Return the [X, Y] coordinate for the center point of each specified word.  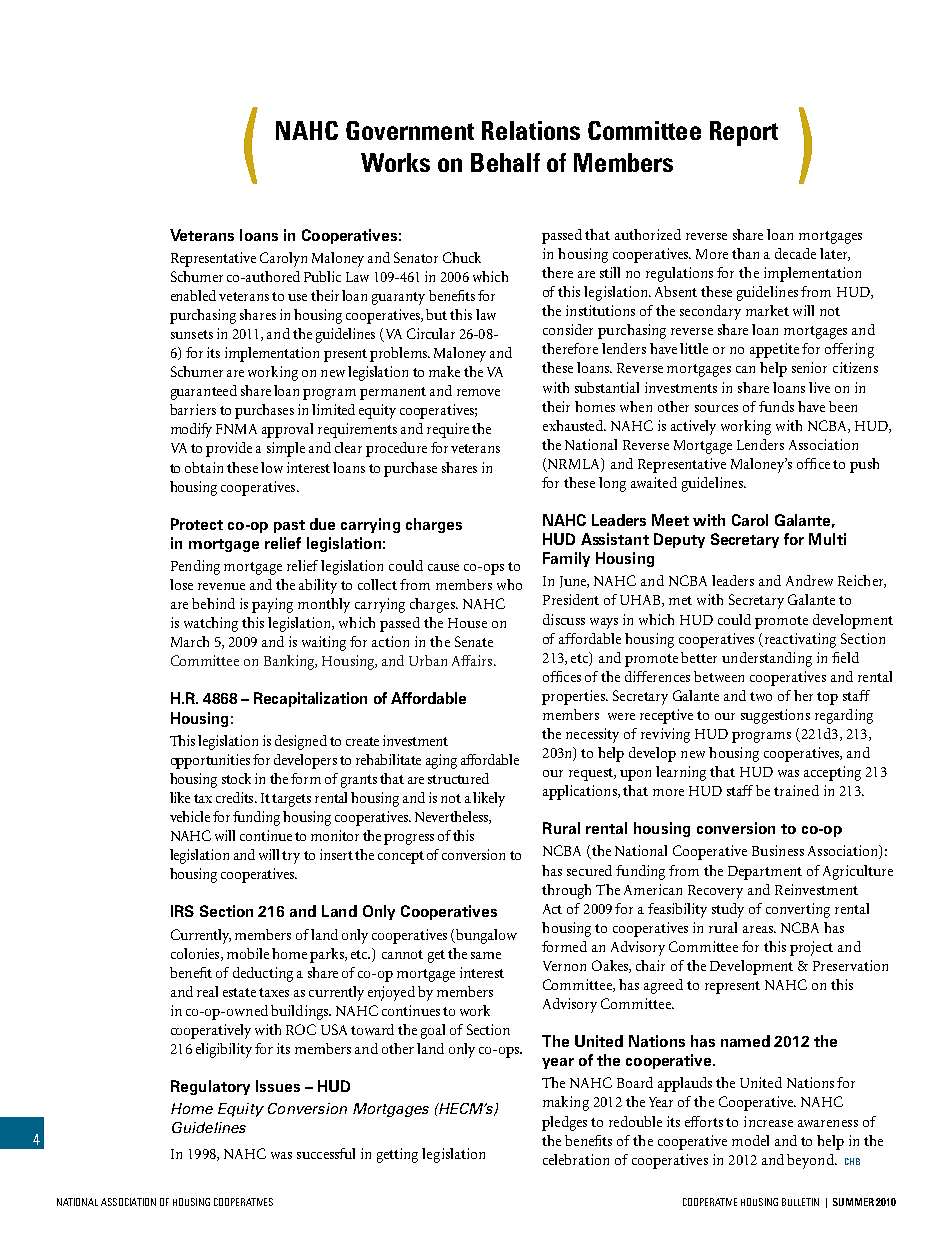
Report [744, 133]
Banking [290, 662]
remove [478, 392]
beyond [811, 1161]
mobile [248, 953]
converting [798, 910]
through [566, 891]
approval [287, 430]
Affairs [473, 660]
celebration [576, 1159]
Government [410, 130]
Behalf [505, 162]
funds [776, 406]
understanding [767, 659]
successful [326, 1153]
